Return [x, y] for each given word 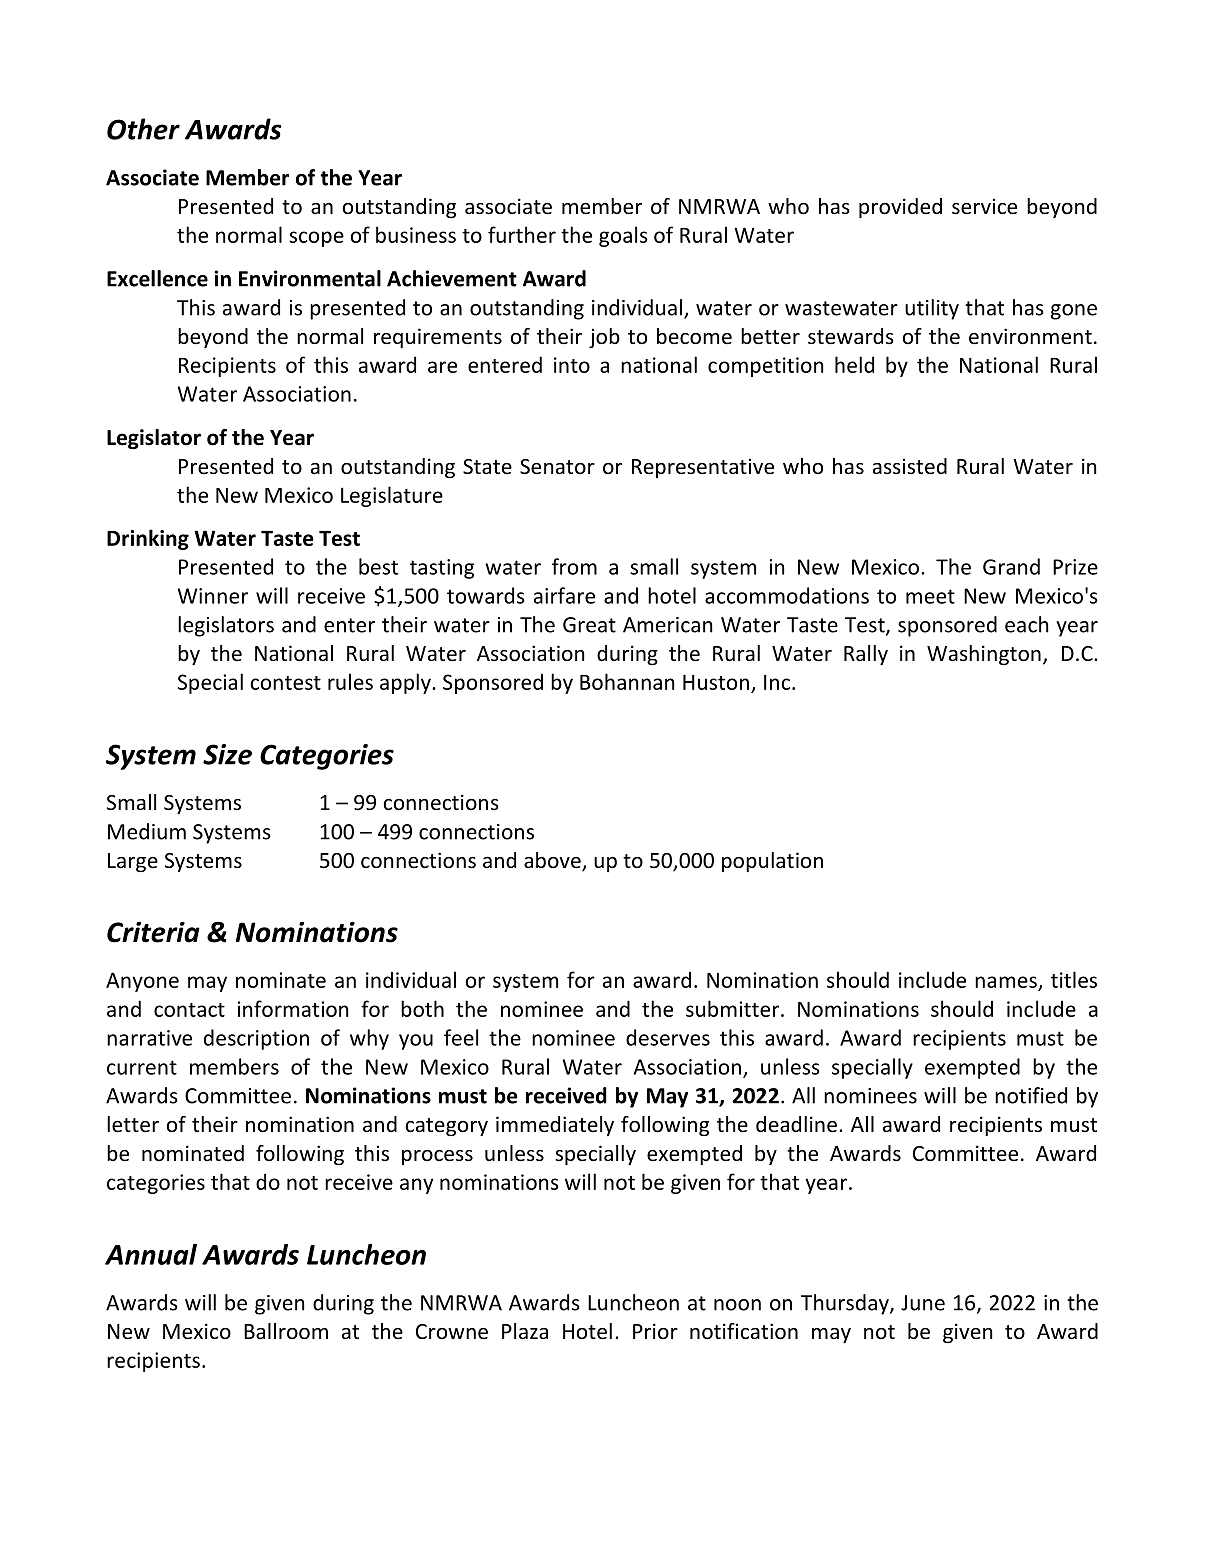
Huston [716, 682]
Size [227, 754]
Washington [984, 655]
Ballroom [286, 1331]
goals [623, 236]
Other [143, 129]
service [984, 206]
